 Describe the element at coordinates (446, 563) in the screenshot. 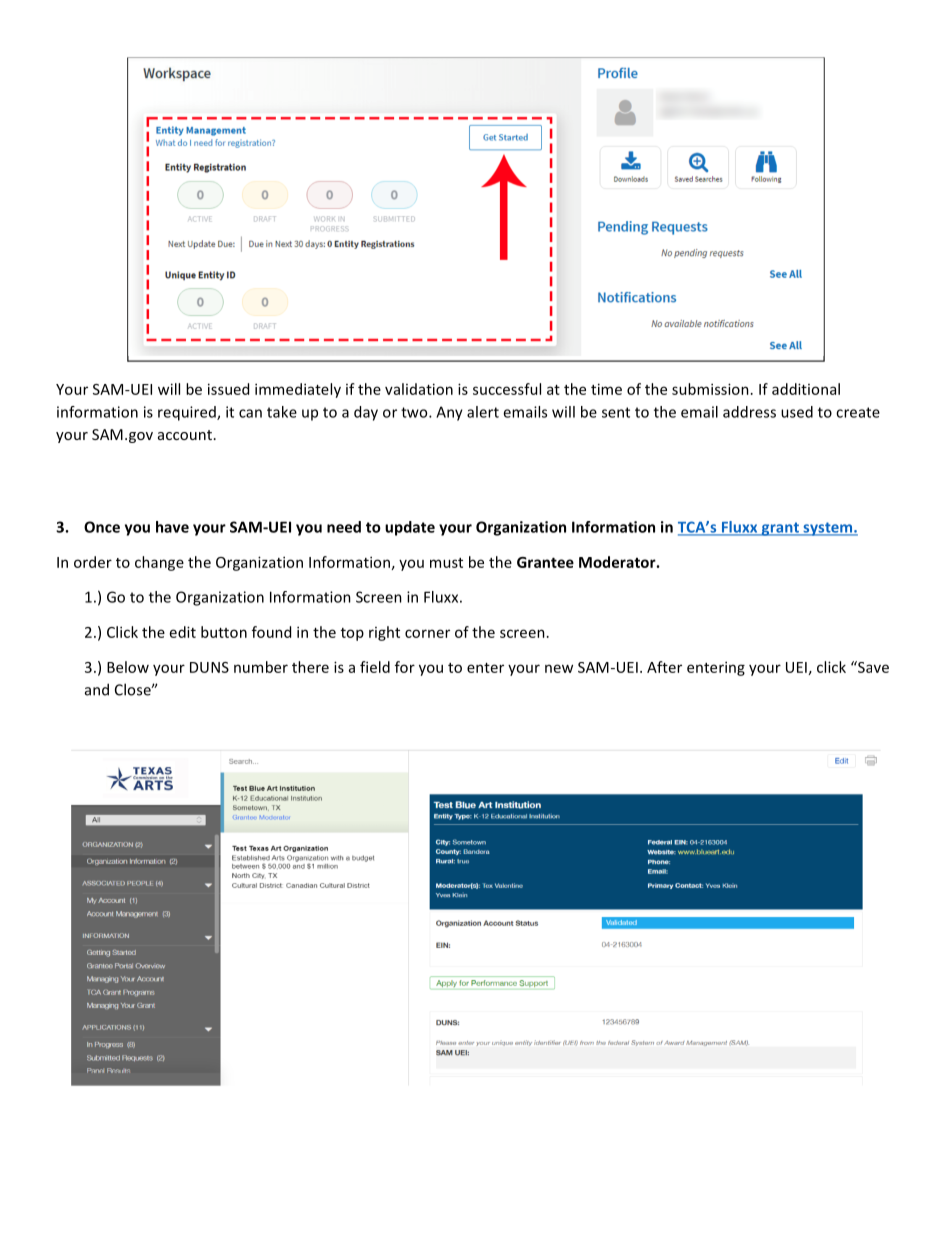

I see `must` at that location.
